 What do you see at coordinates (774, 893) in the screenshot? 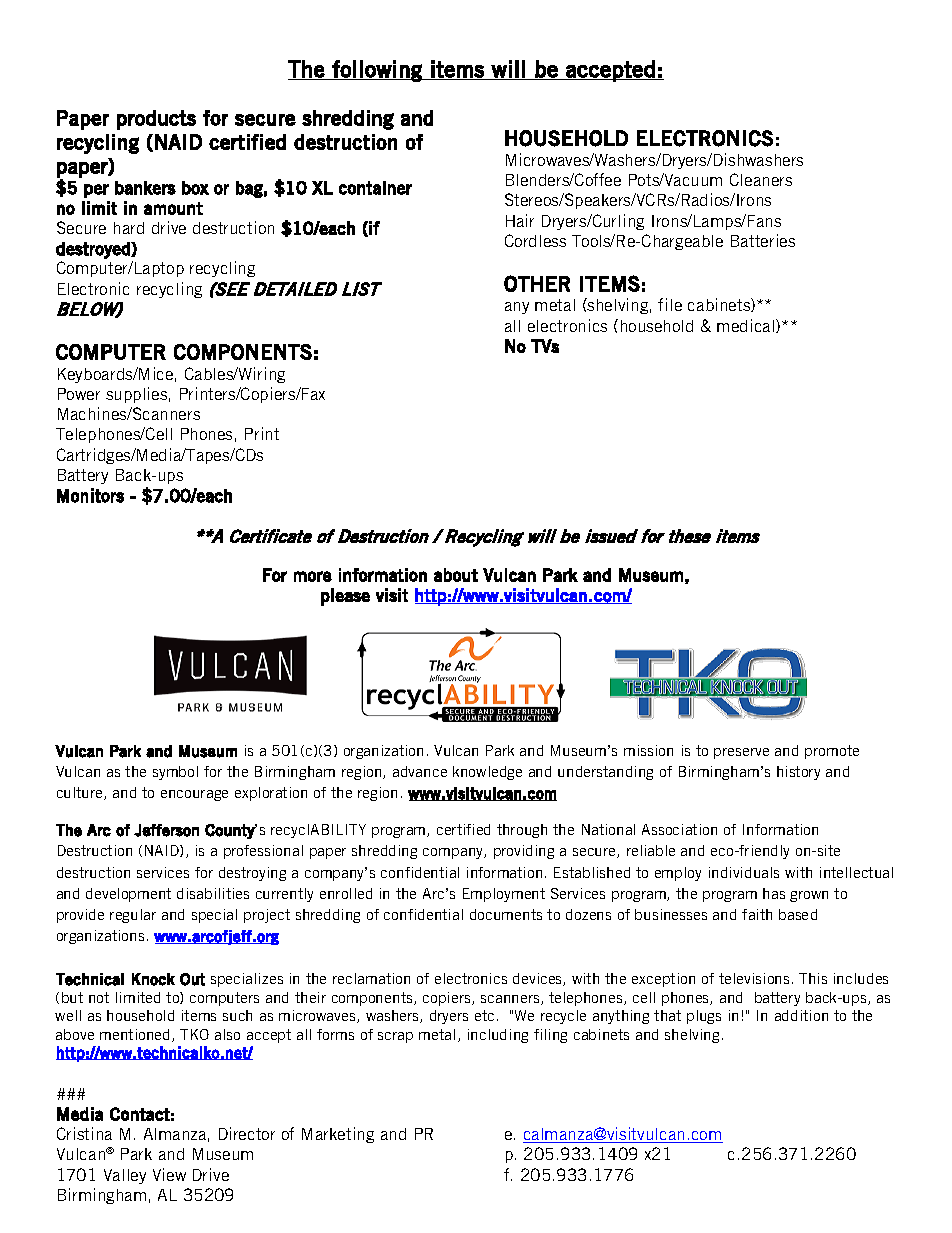
I see `has` at bounding box center [774, 893].
